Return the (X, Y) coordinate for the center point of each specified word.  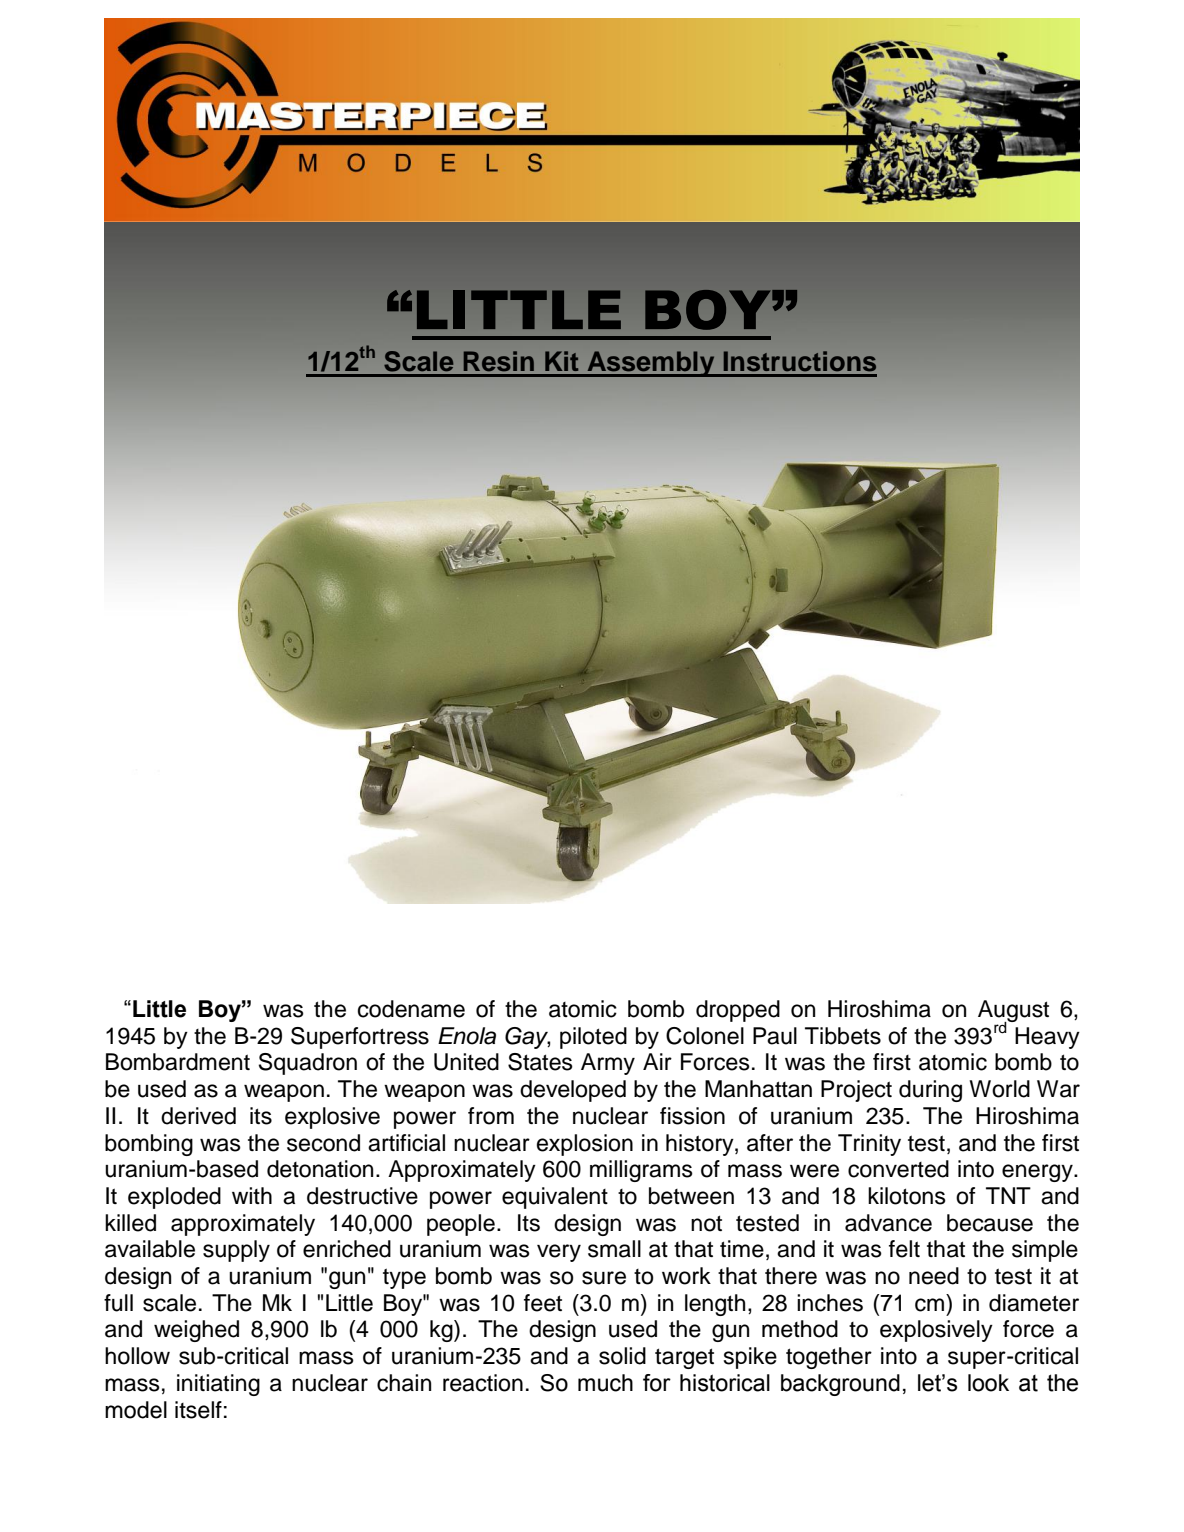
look (988, 1383)
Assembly (651, 364)
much (605, 1383)
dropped (738, 1011)
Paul (775, 1036)
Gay (528, 1038)
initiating (218, 1385)
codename (411, 1009)
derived (198, 1116)
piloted (593, 1038)
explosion (585, 1145)
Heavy (1047, 1038)
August (1013, 1012)
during (930, 1091)
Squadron (308, 1064)
